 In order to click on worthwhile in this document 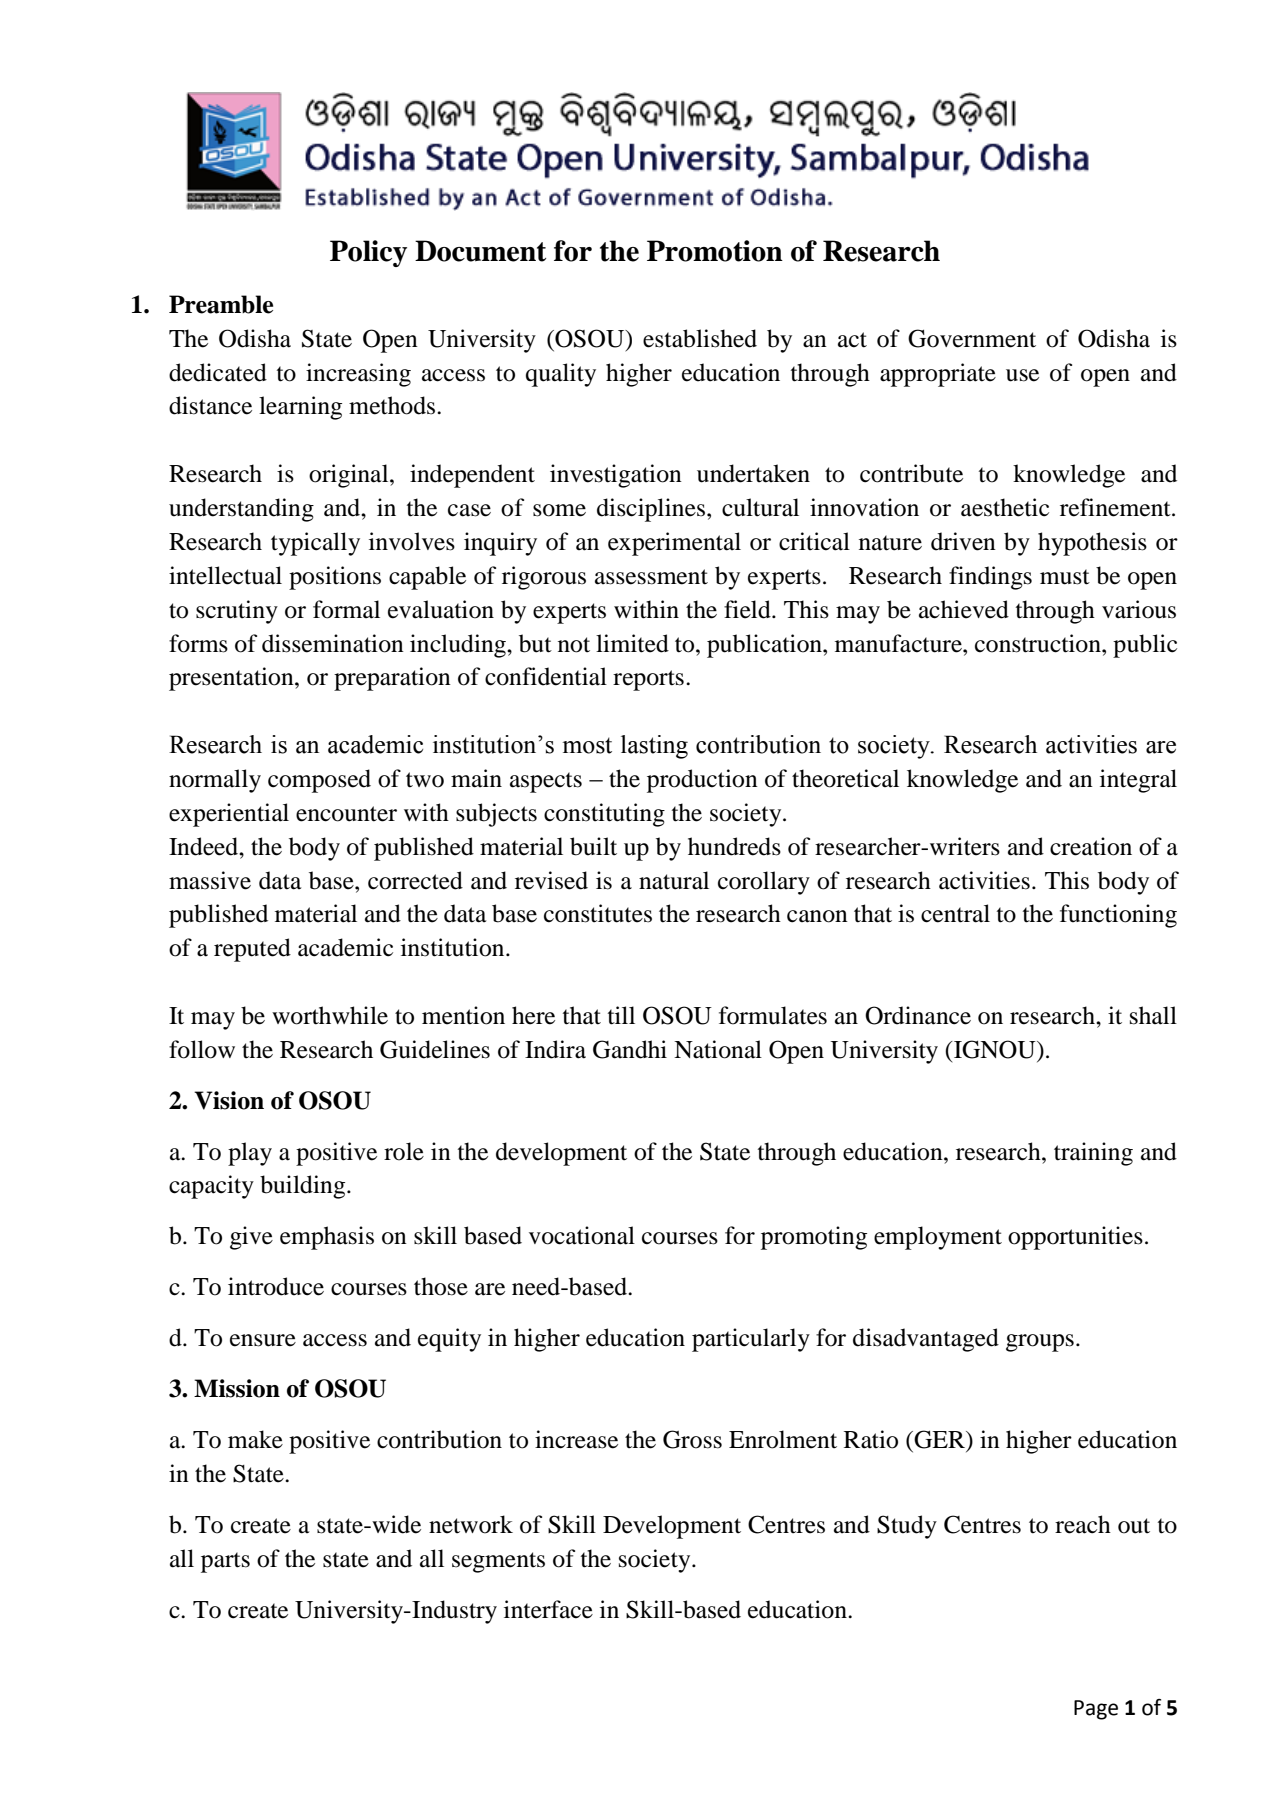, I will do `click(330, 1015)`.
